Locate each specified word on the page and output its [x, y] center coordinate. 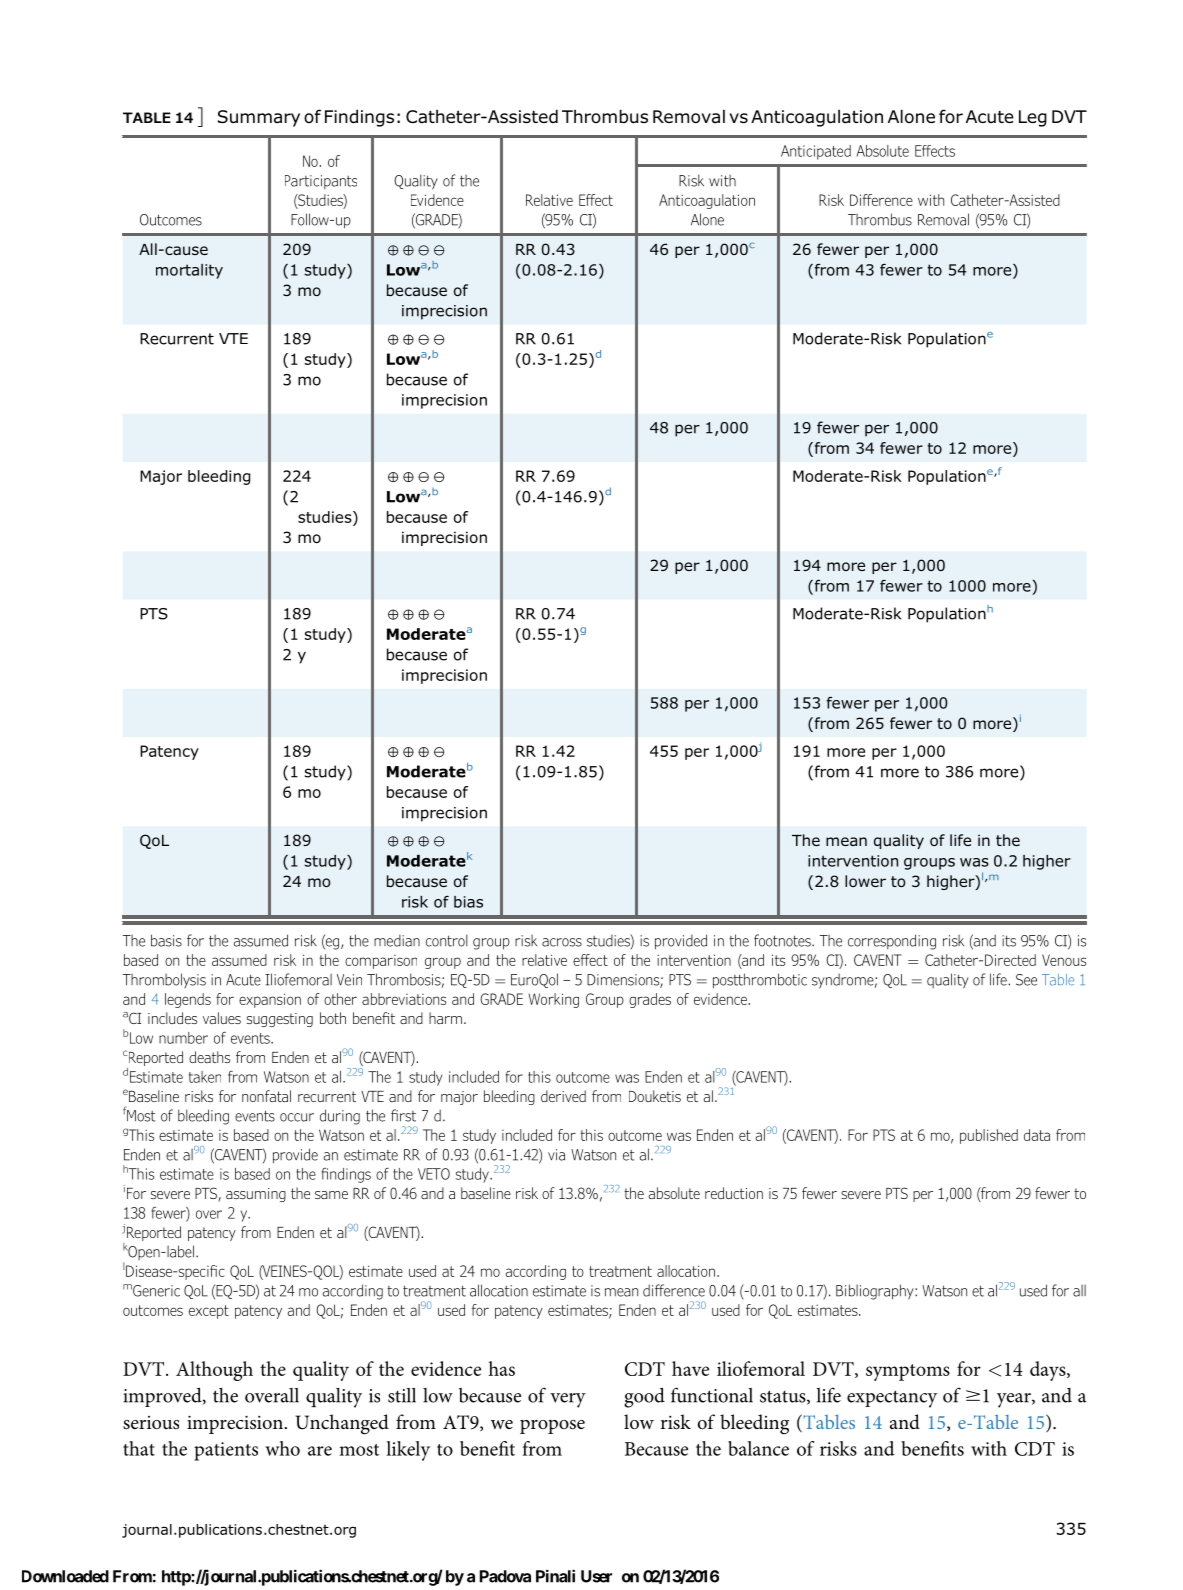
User [596, 1576]
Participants [321, 182]
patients [226, 1451]
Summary [259, 118]
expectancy [892, 1399]
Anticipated [816, 152]
